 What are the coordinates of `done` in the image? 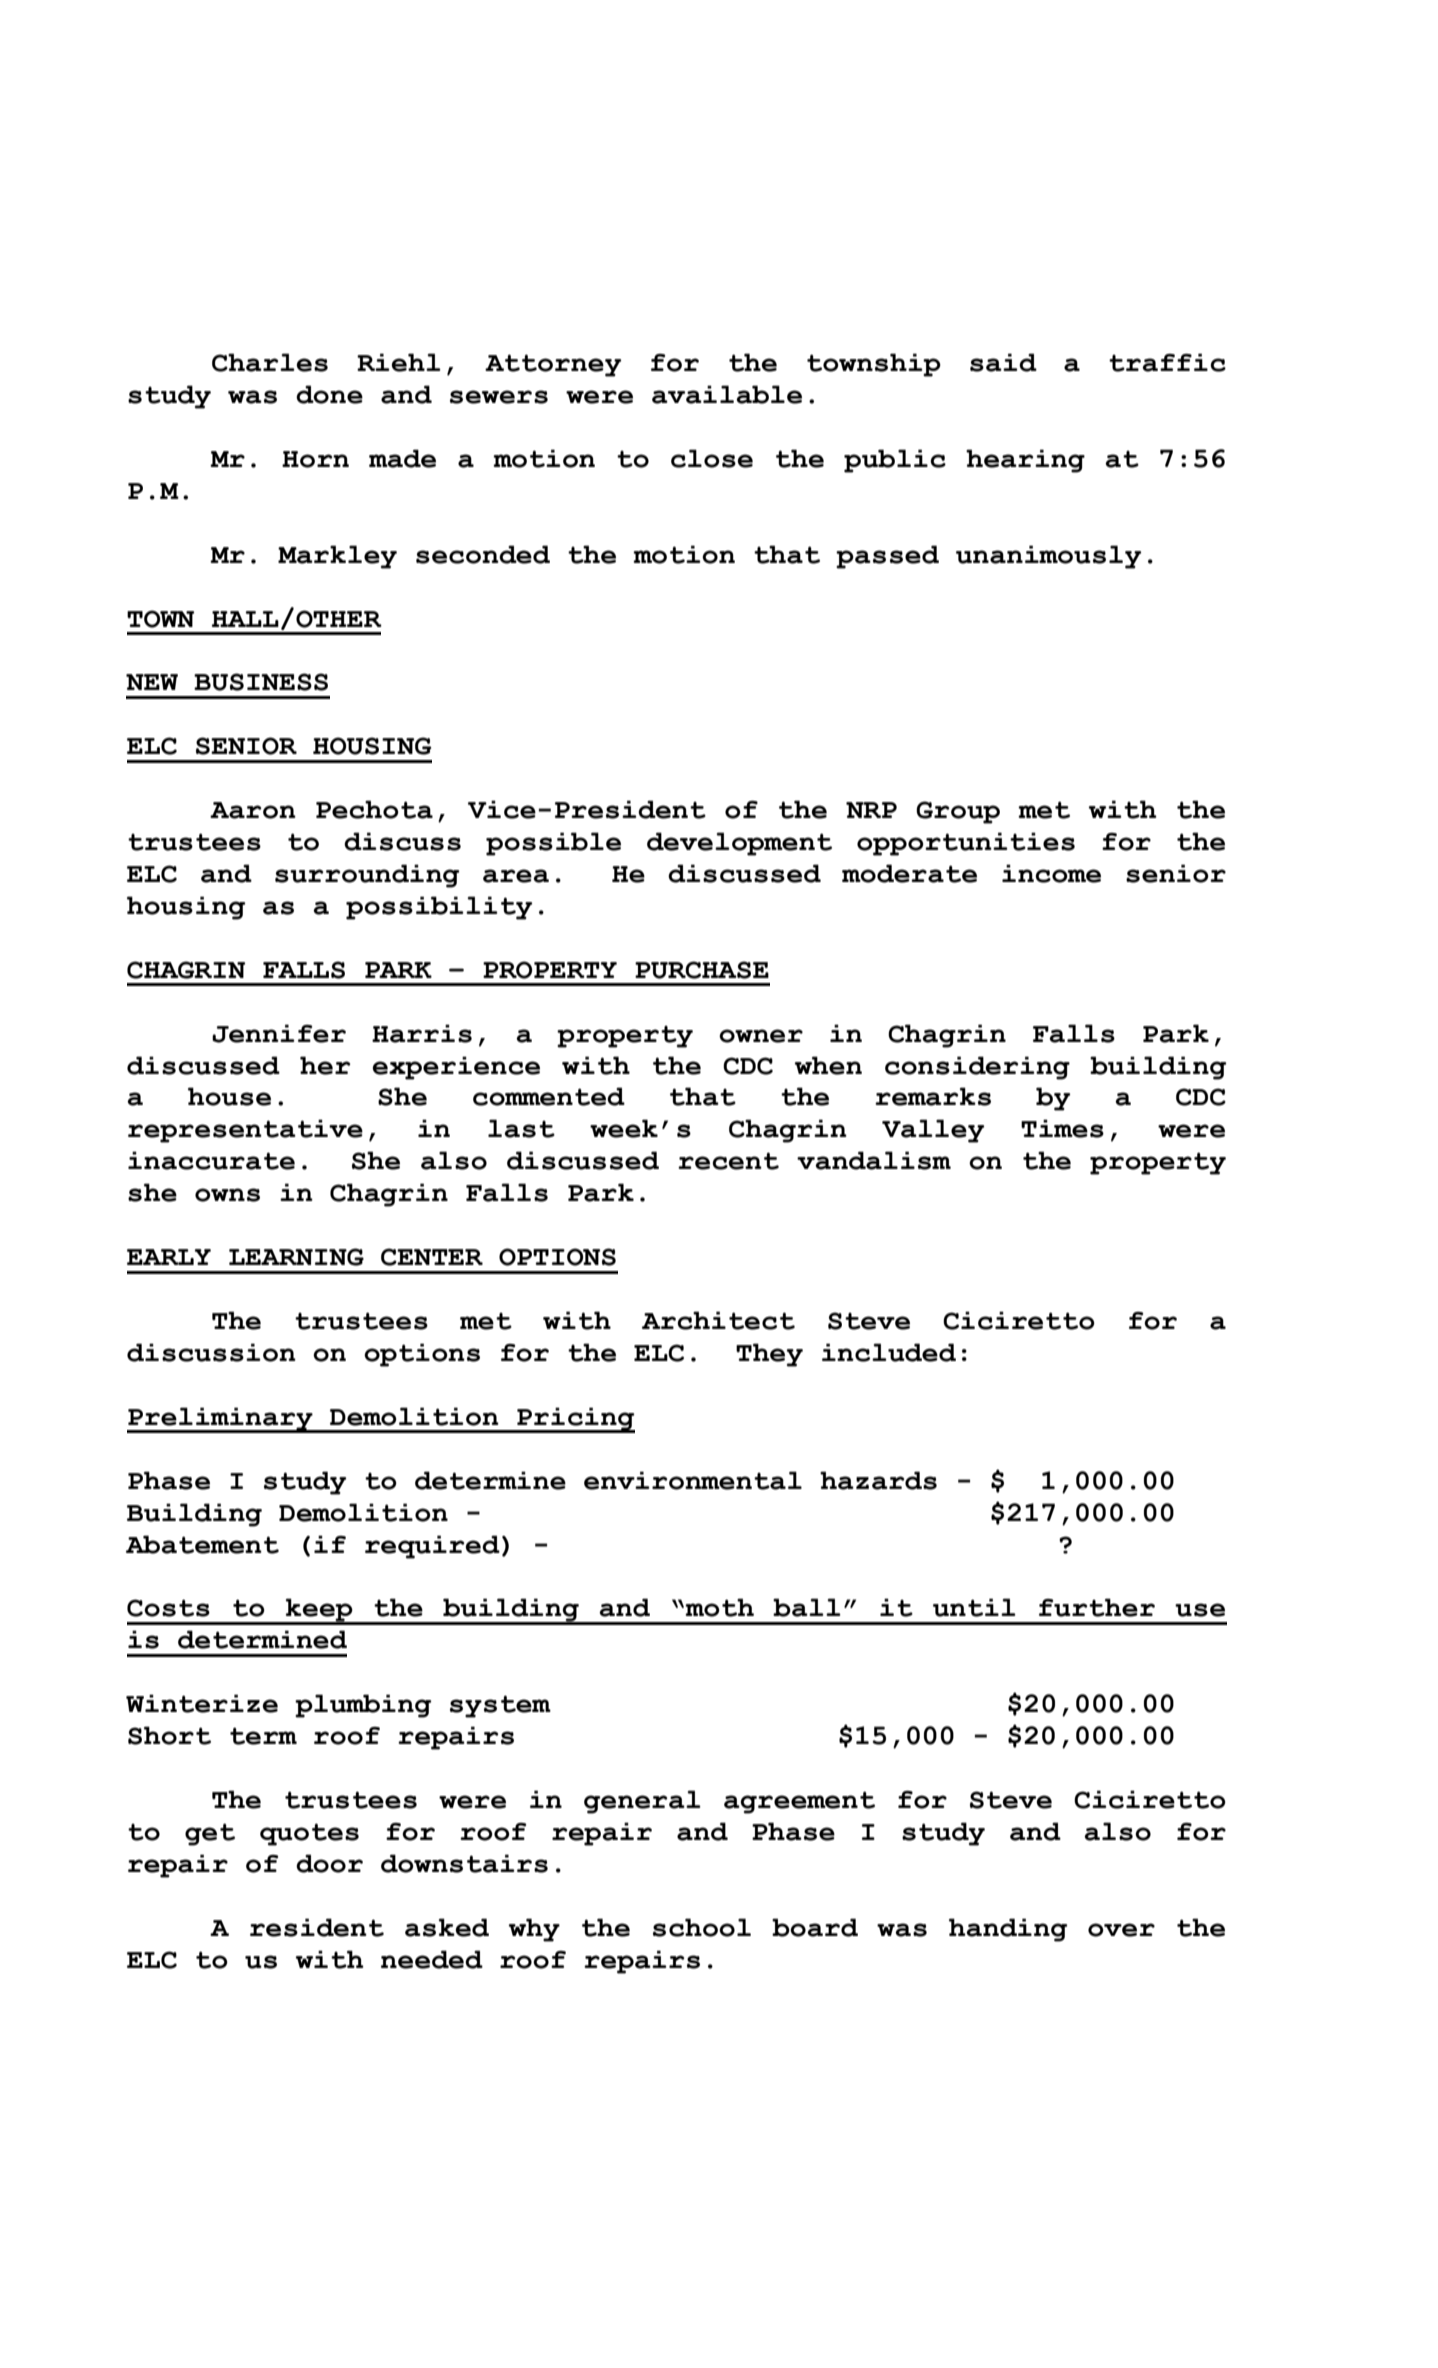 It's located at (329, 394).
